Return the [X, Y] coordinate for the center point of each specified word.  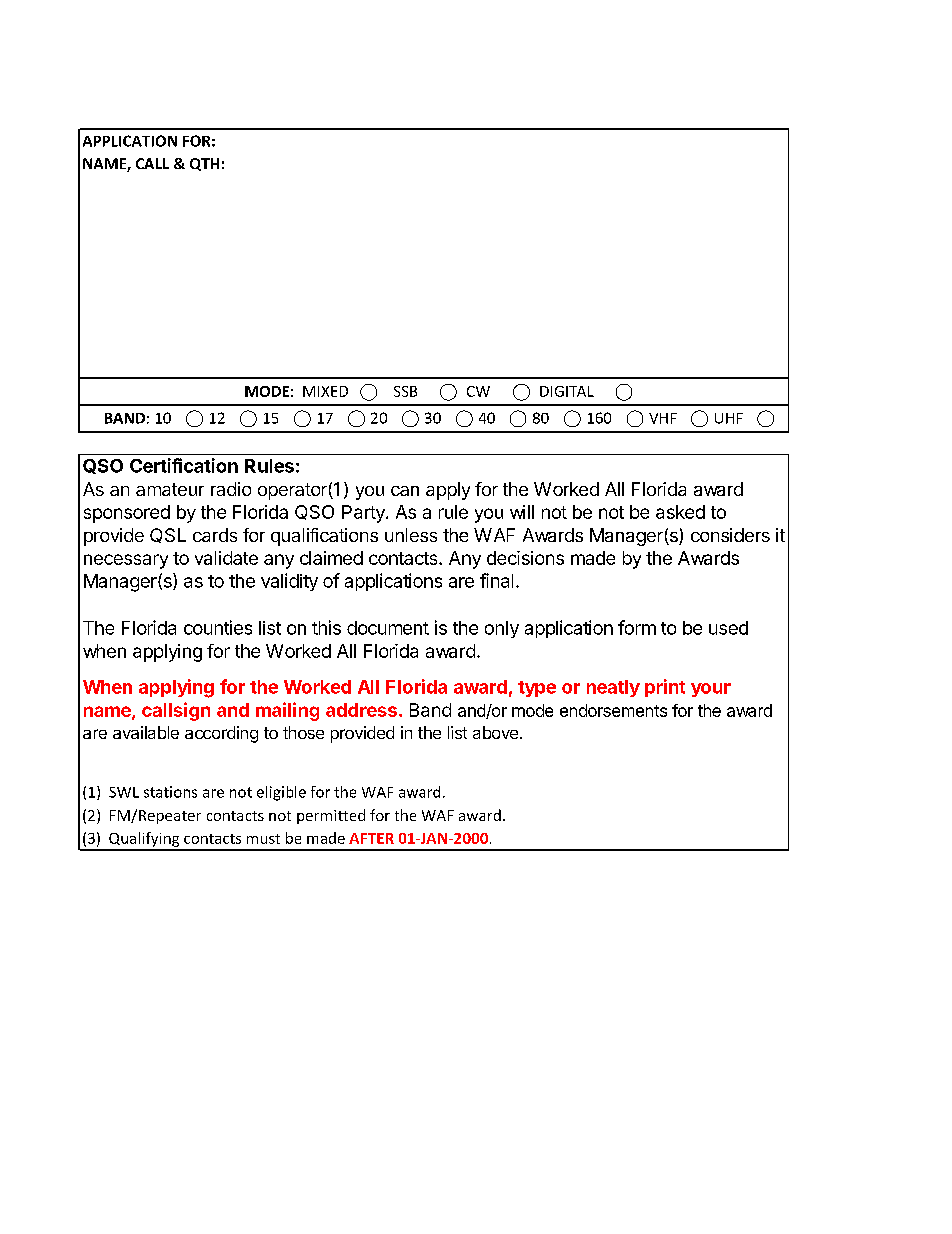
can [405, 491]
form [637, 627]
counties [218, 627]
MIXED [325, 391]
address [361, 710]
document [388, 628]
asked [680, 512]
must [263, 839]
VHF [663, 418]
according [221, 734]
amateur [170, 489]
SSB [405, 391]
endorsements [613, 710]
